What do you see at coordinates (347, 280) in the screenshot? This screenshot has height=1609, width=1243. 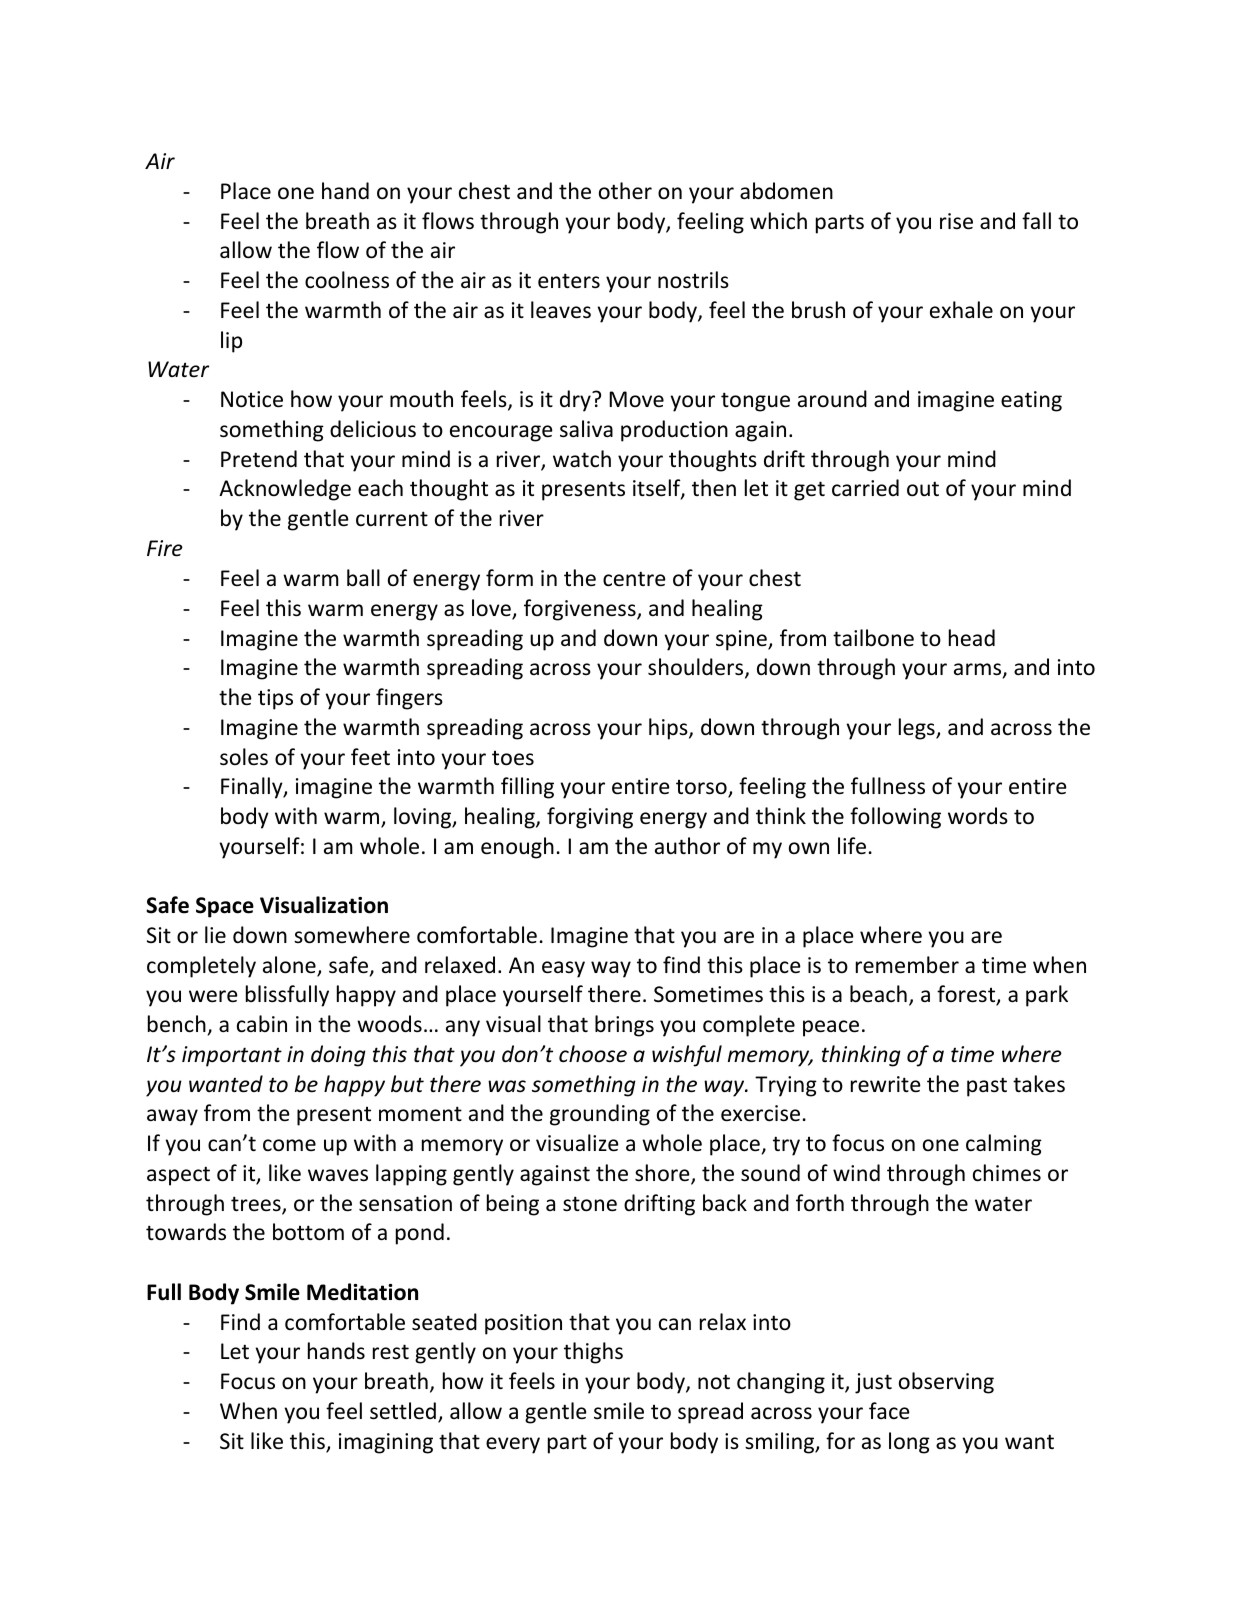 I see `coolness` at bounding box center [347, 280].
